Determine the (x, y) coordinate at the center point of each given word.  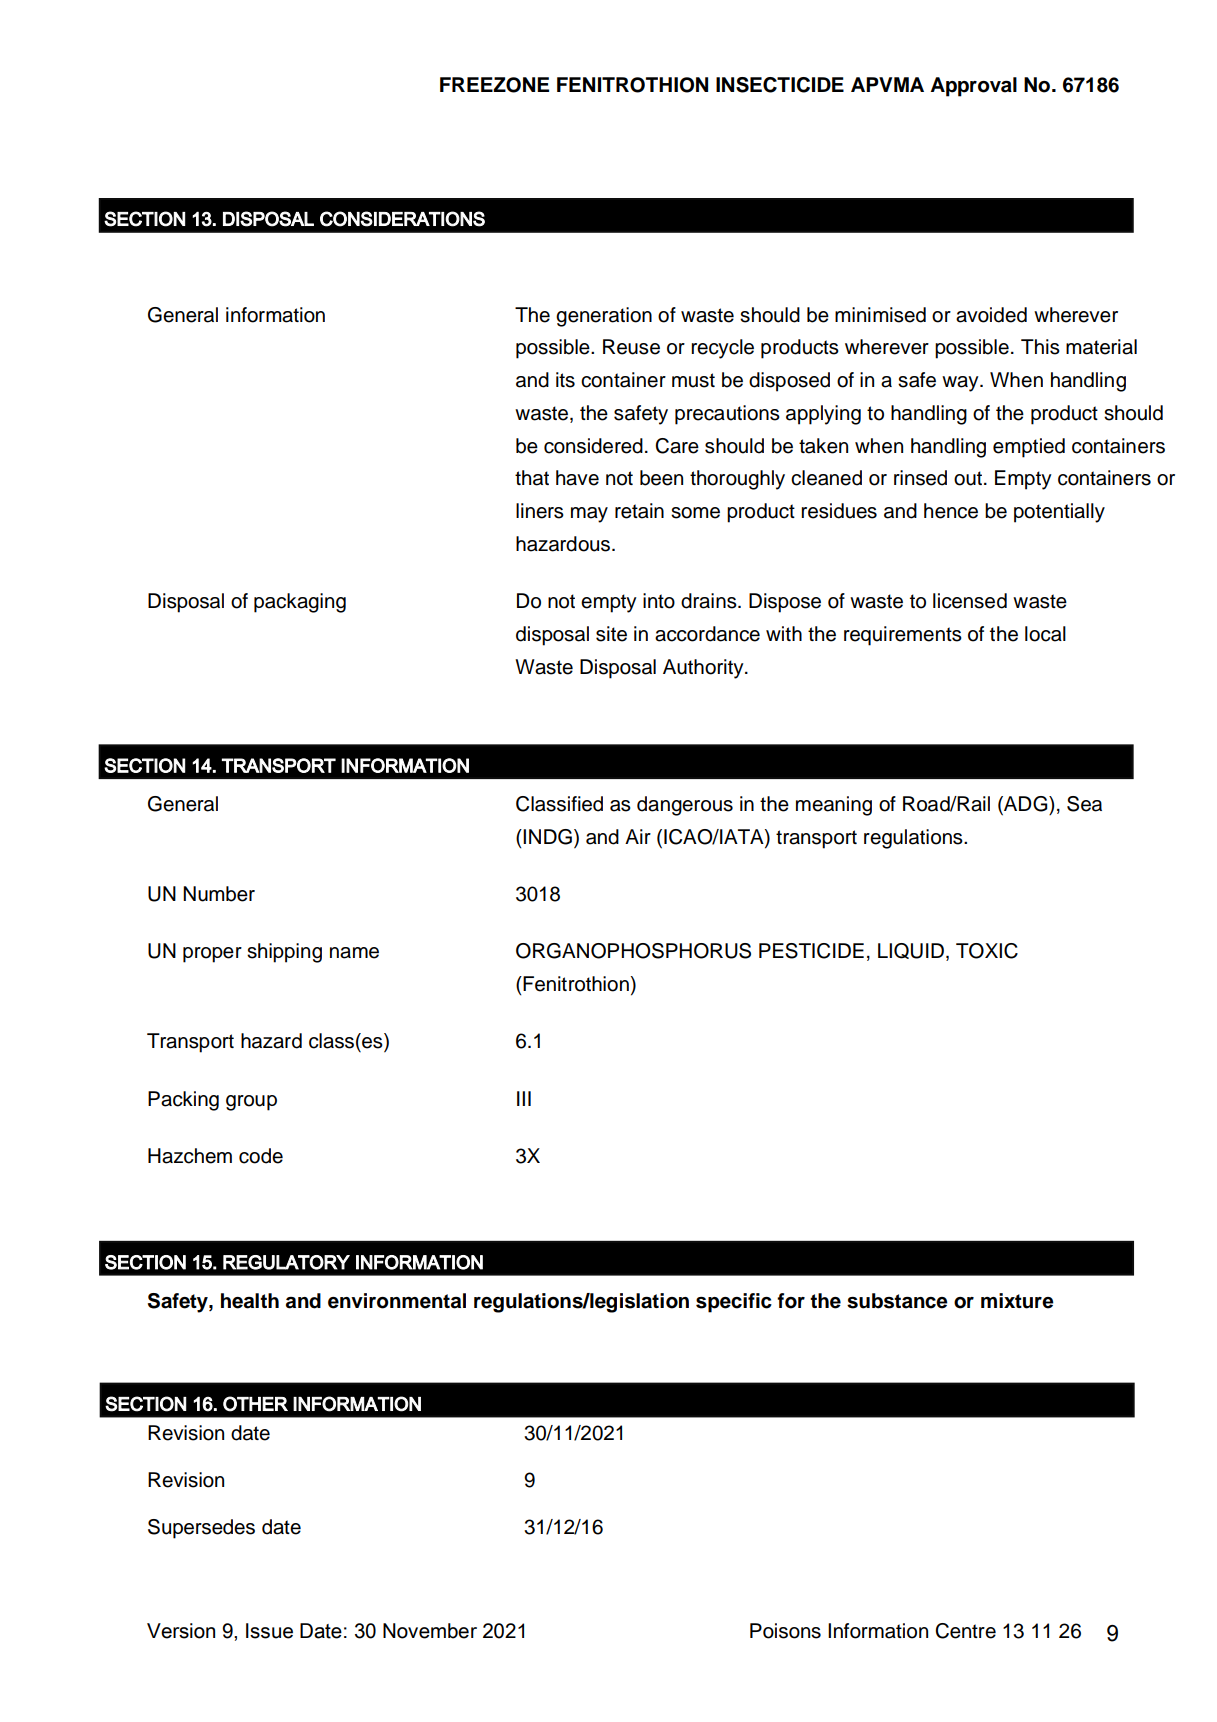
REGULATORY (286, 1262)
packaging (300, 603)
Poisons (785, 1631)
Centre (965, 1631)
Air (638, 836)
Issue (269, 1631)
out (968, 478)
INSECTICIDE (780, 85)
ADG (1026, 805)
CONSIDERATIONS (402, 219)
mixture (1017, 1301)
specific (734, 1303)
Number (219, 894)
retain (639, 511)
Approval (973, 87)
